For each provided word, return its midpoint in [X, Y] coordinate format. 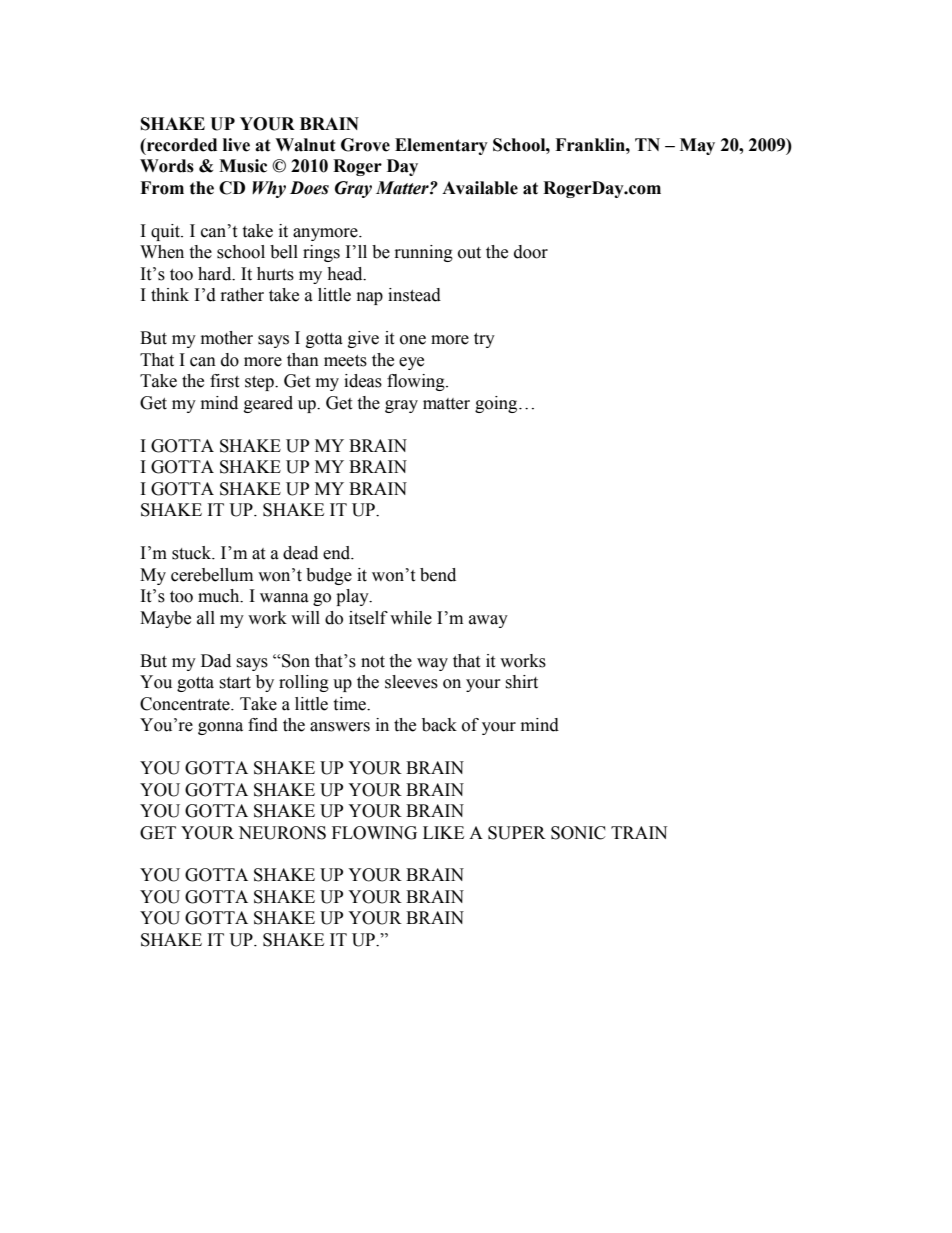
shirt [521, 682]
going [497, 404]
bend [438, 575]
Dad [216, 661]
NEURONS [282, 833]
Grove [365, 145]
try [484, 340]
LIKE [443, 832]
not [373, 662]
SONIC [578, 833]
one [413, 340]
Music [243, 166]
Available [480, 188]
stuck [193, 553]
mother [227, 338]
